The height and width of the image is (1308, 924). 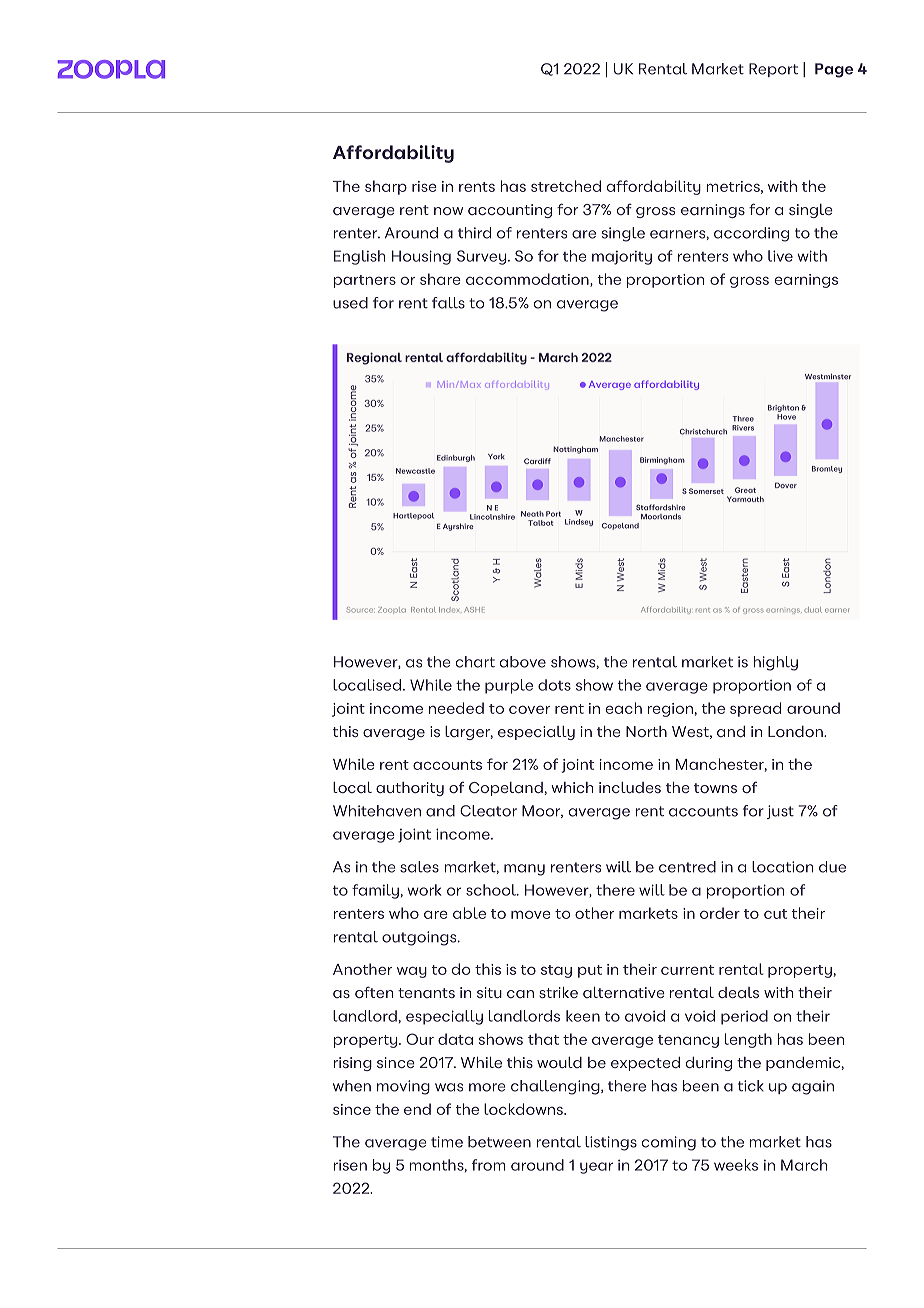 I want to click on stretched, so click(x=566, y=186).
